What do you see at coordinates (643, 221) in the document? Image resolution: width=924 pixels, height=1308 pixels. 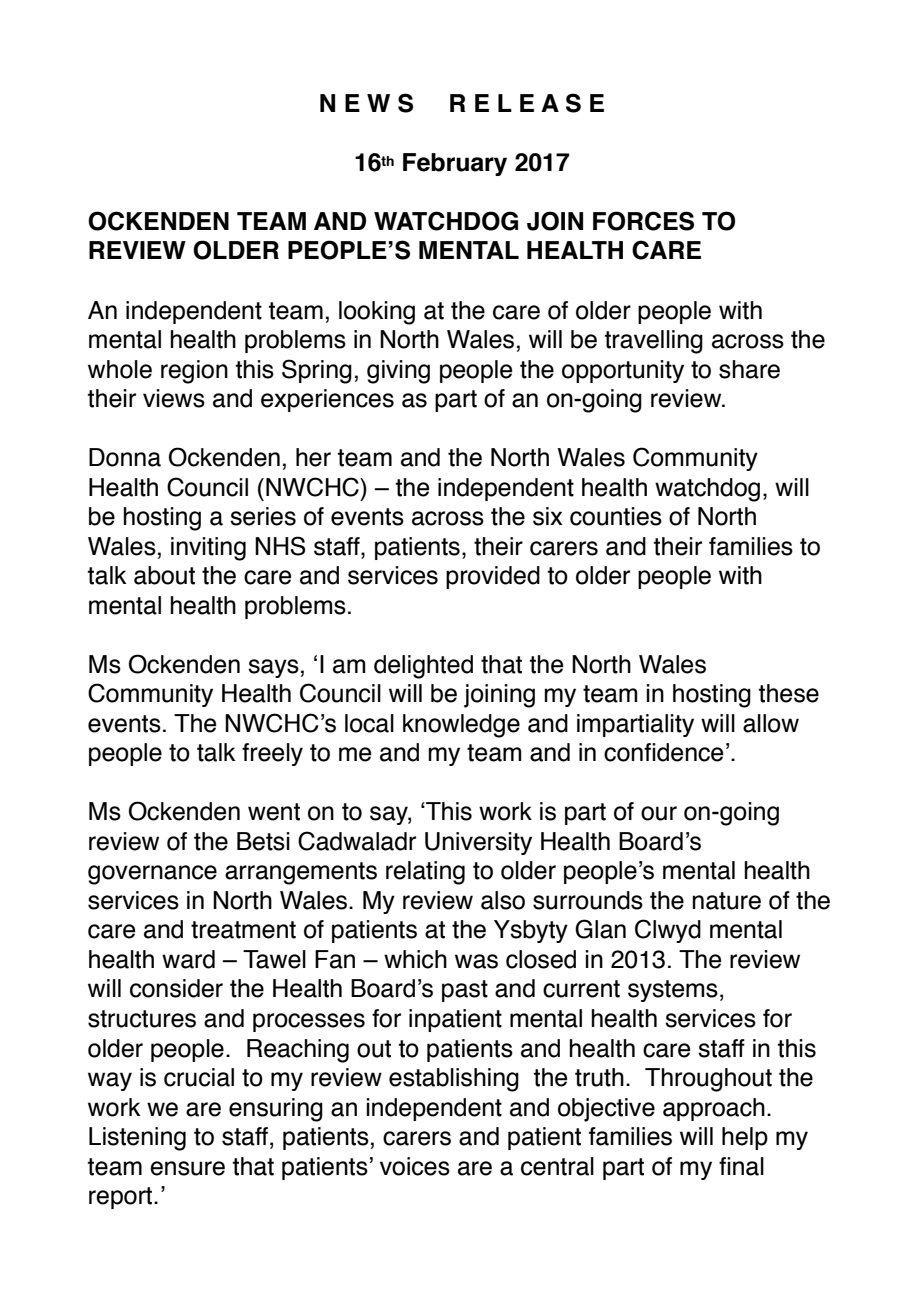 I see `FORCES` at bounding box center [643, 221].
